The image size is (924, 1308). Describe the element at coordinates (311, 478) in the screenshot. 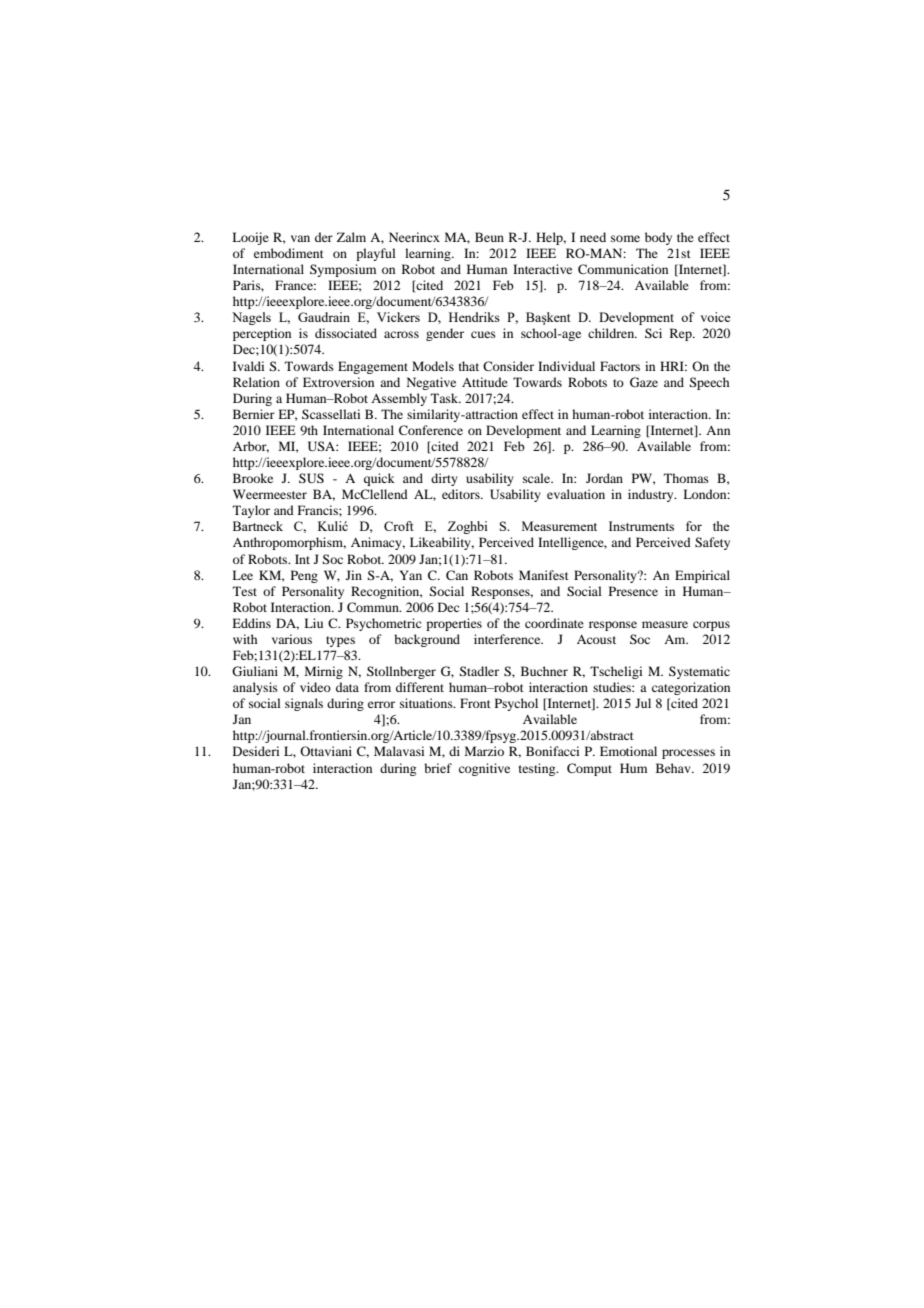

I see `SUS` at that location.
